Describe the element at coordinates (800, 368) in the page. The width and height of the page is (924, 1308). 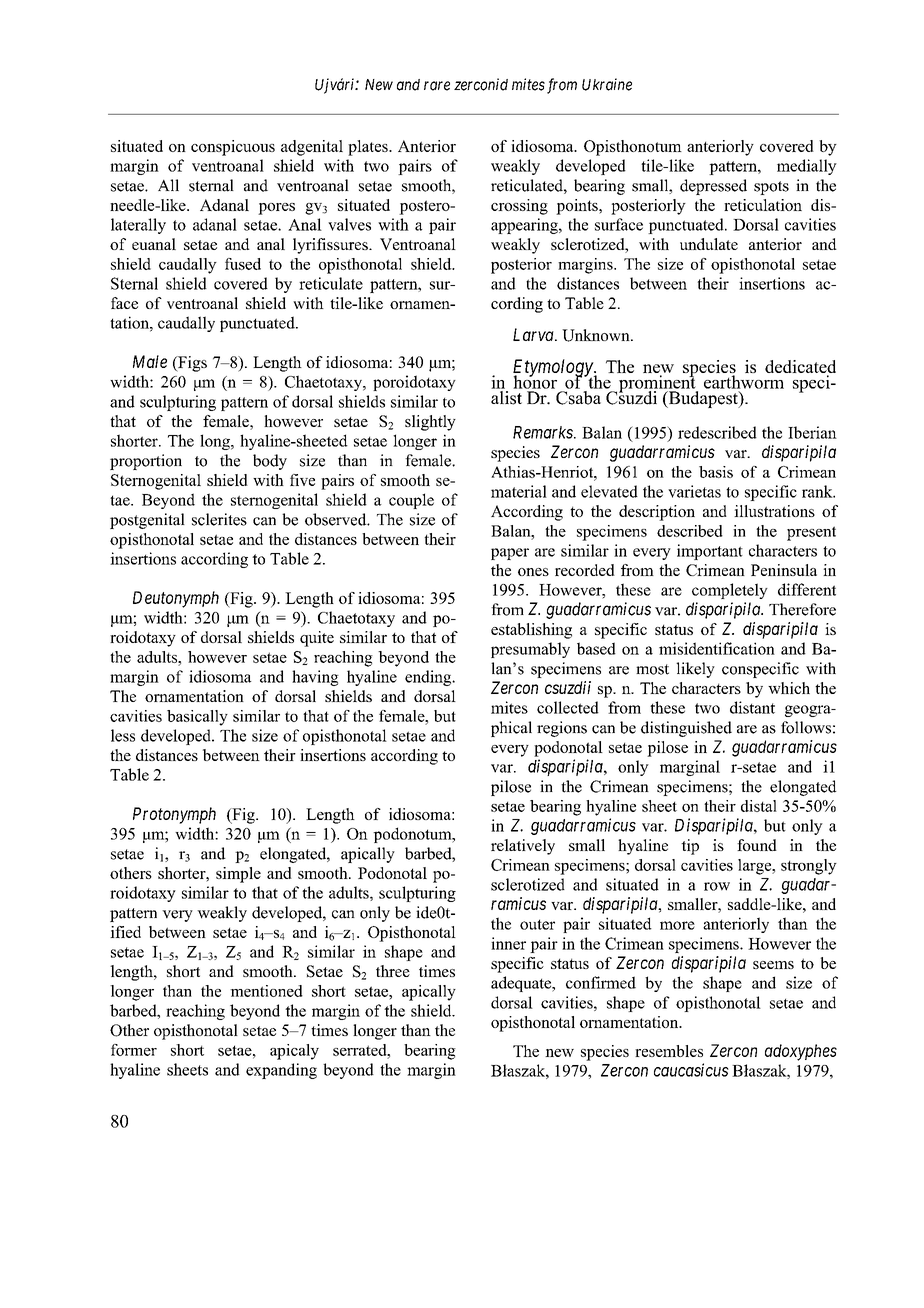
I see `dedicated` at that location.
